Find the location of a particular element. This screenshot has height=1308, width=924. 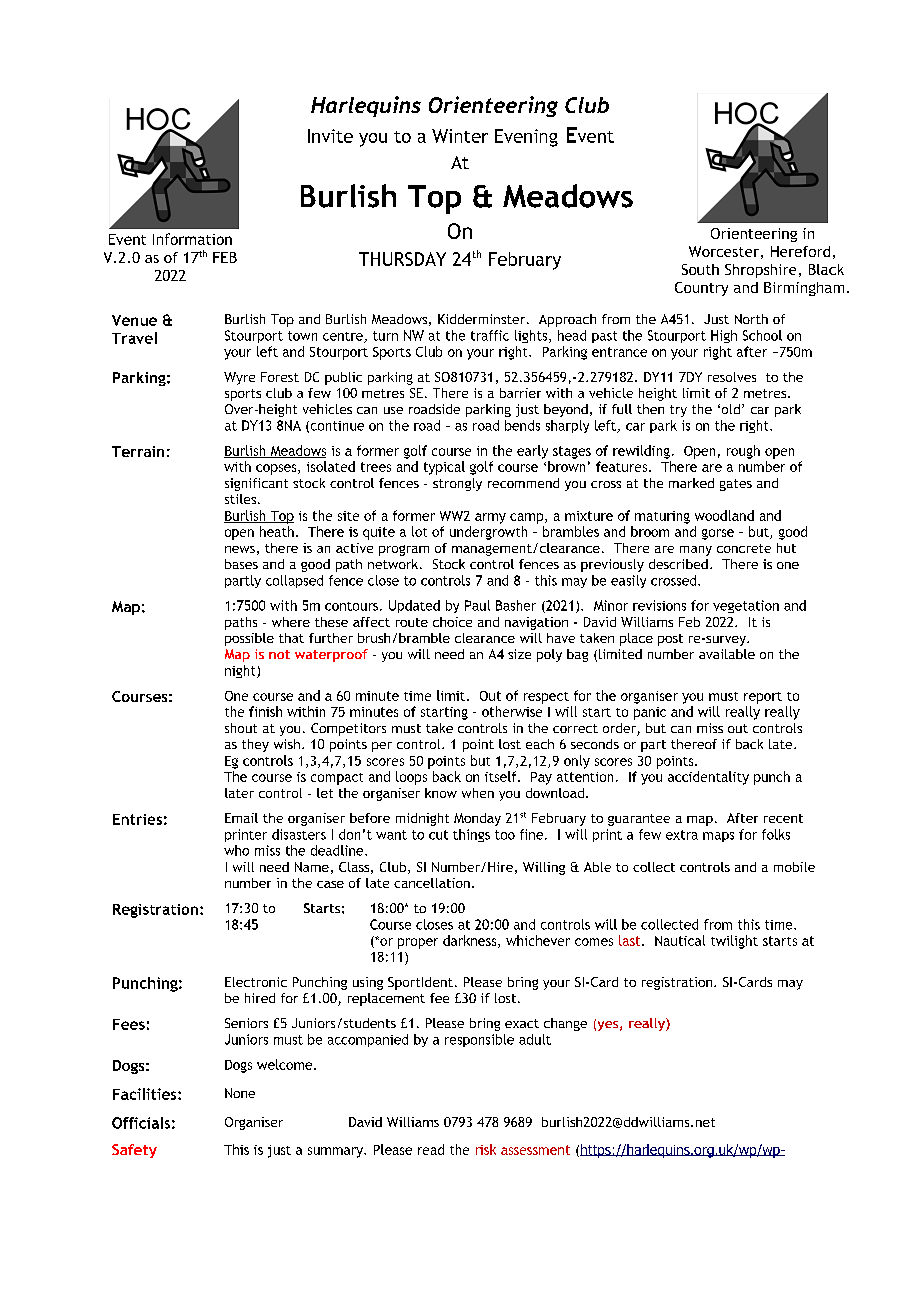

stiles is located at coordinates (242, 499).
